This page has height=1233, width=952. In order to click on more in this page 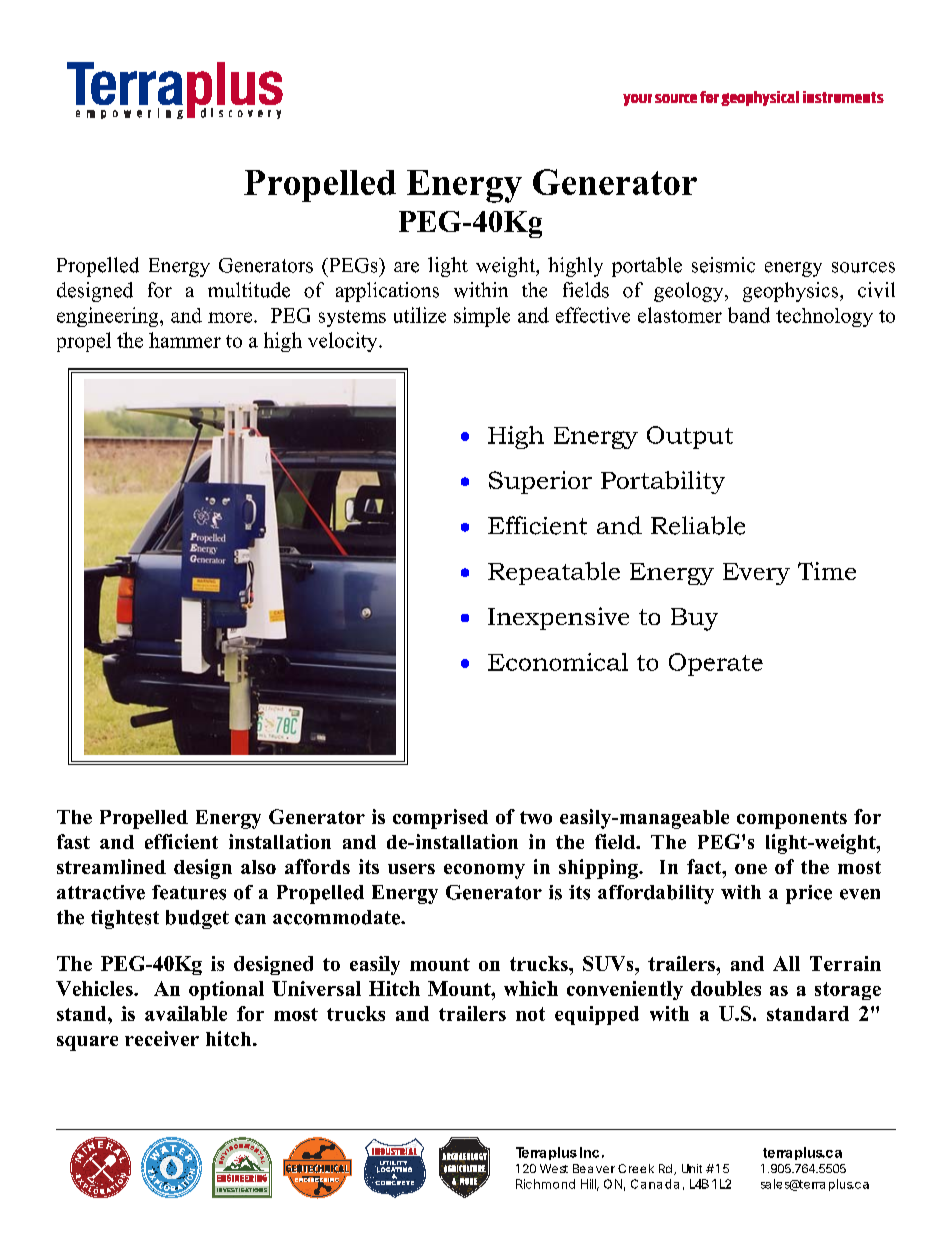, I will do `click(230, 317)`.
